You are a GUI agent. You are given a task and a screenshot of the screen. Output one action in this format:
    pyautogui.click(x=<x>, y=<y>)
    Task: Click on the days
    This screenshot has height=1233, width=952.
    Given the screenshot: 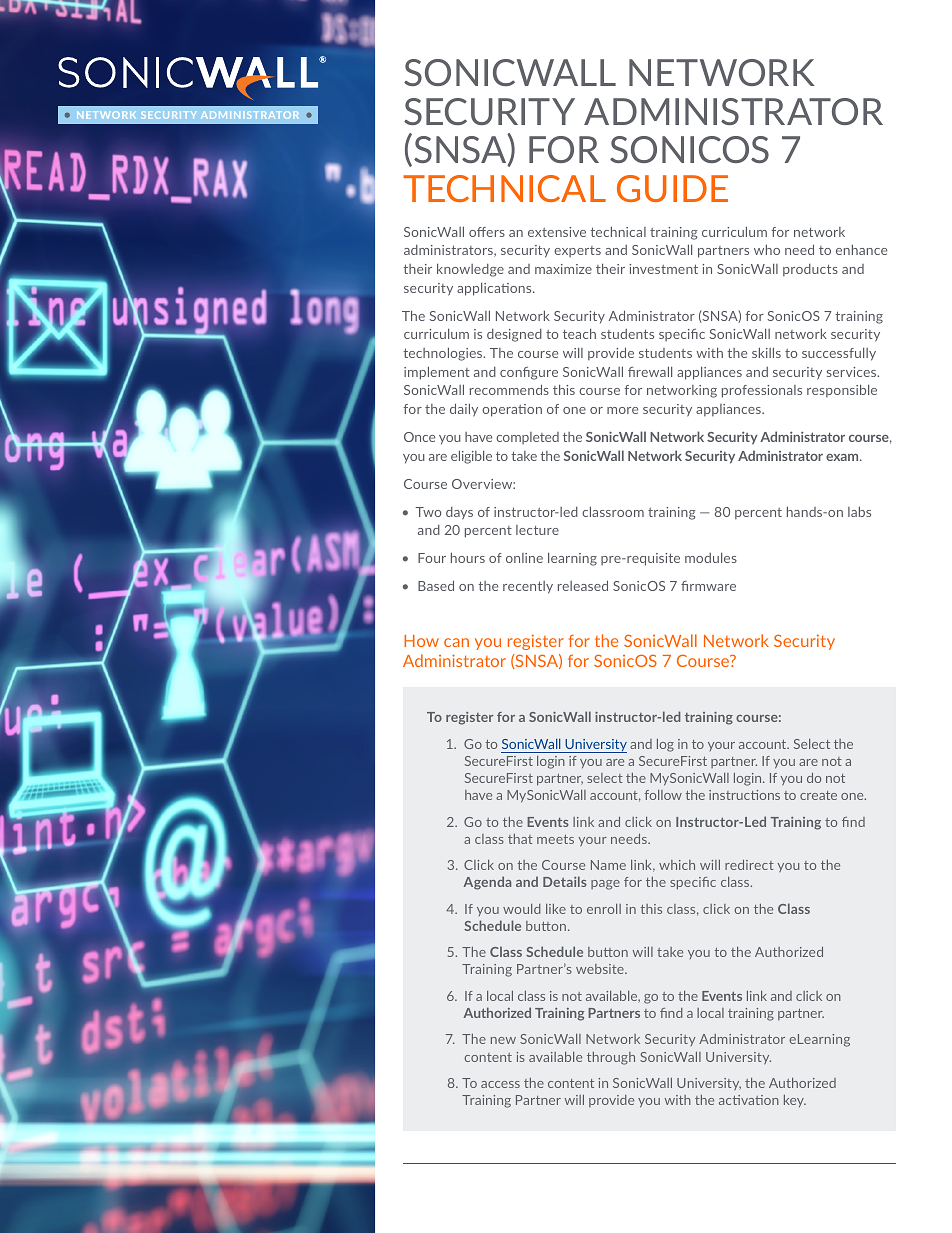 What is the action you would take?
    pyautogui.click(x=459, y=513)
